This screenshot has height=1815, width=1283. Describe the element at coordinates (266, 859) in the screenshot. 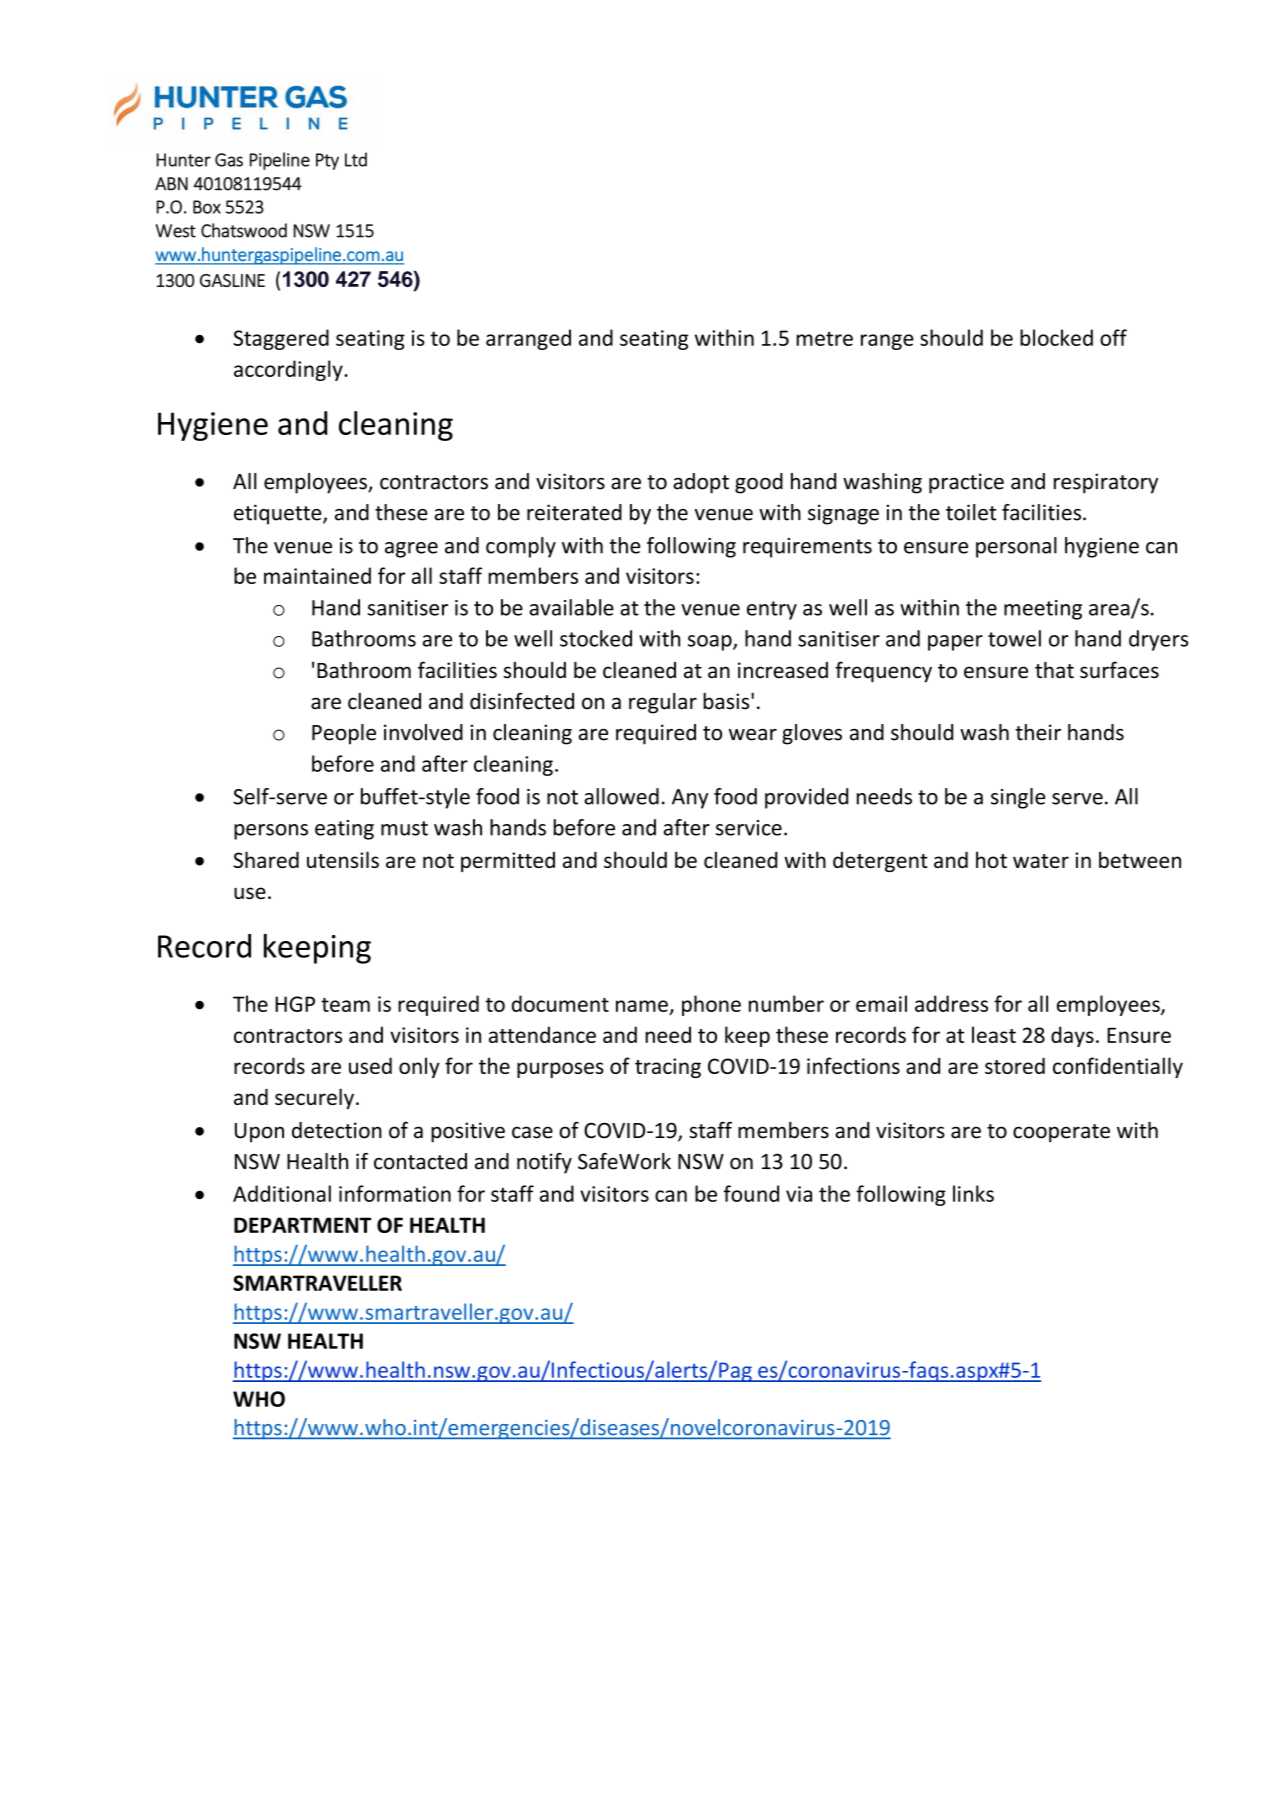

I see `Shared` at that location.
